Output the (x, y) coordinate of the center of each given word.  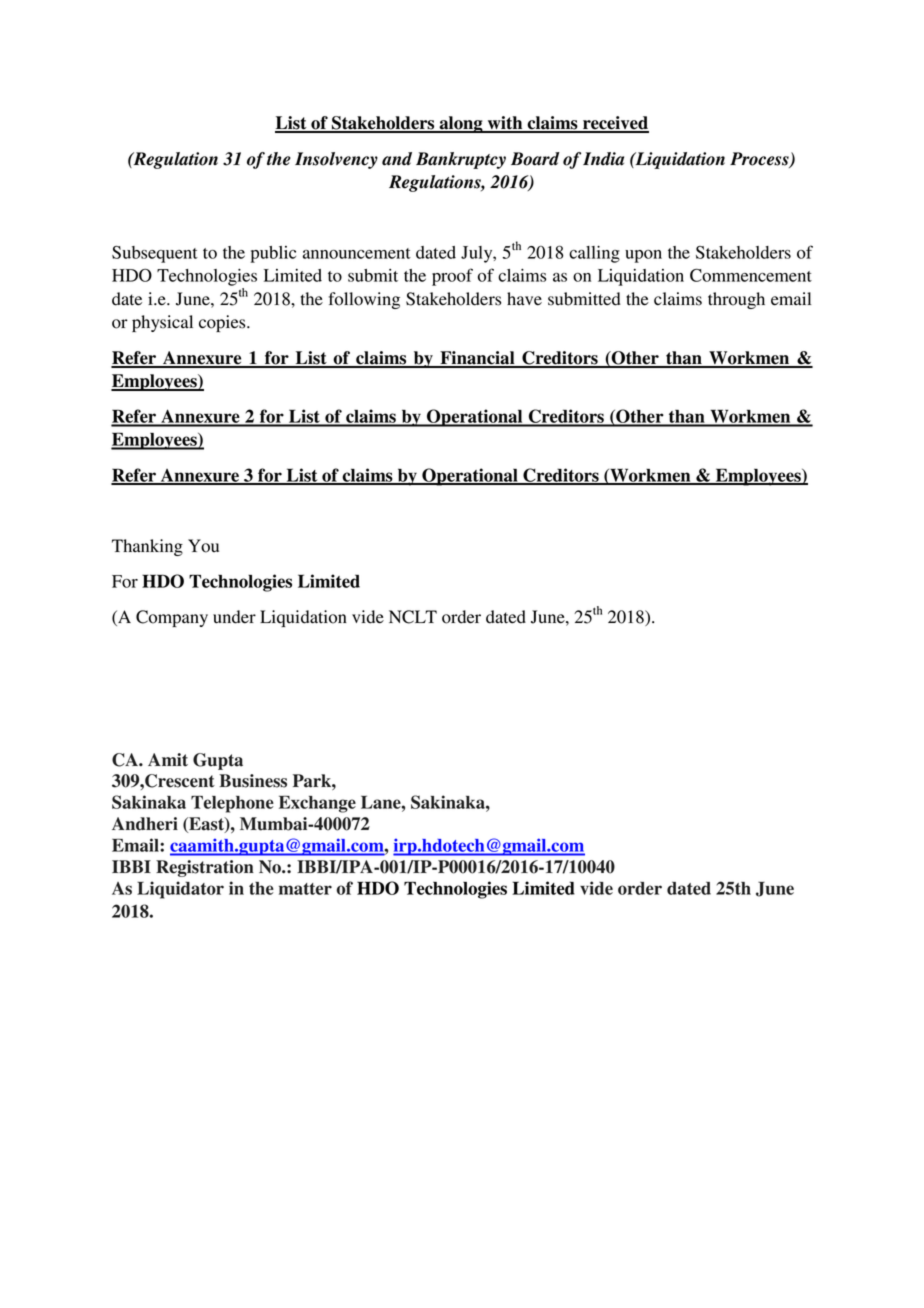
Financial (477, 359)
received (615, 124)
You (203, 546)
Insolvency (336, 160)
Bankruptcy (461, 160)
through (736, 300)
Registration (205, 868)
